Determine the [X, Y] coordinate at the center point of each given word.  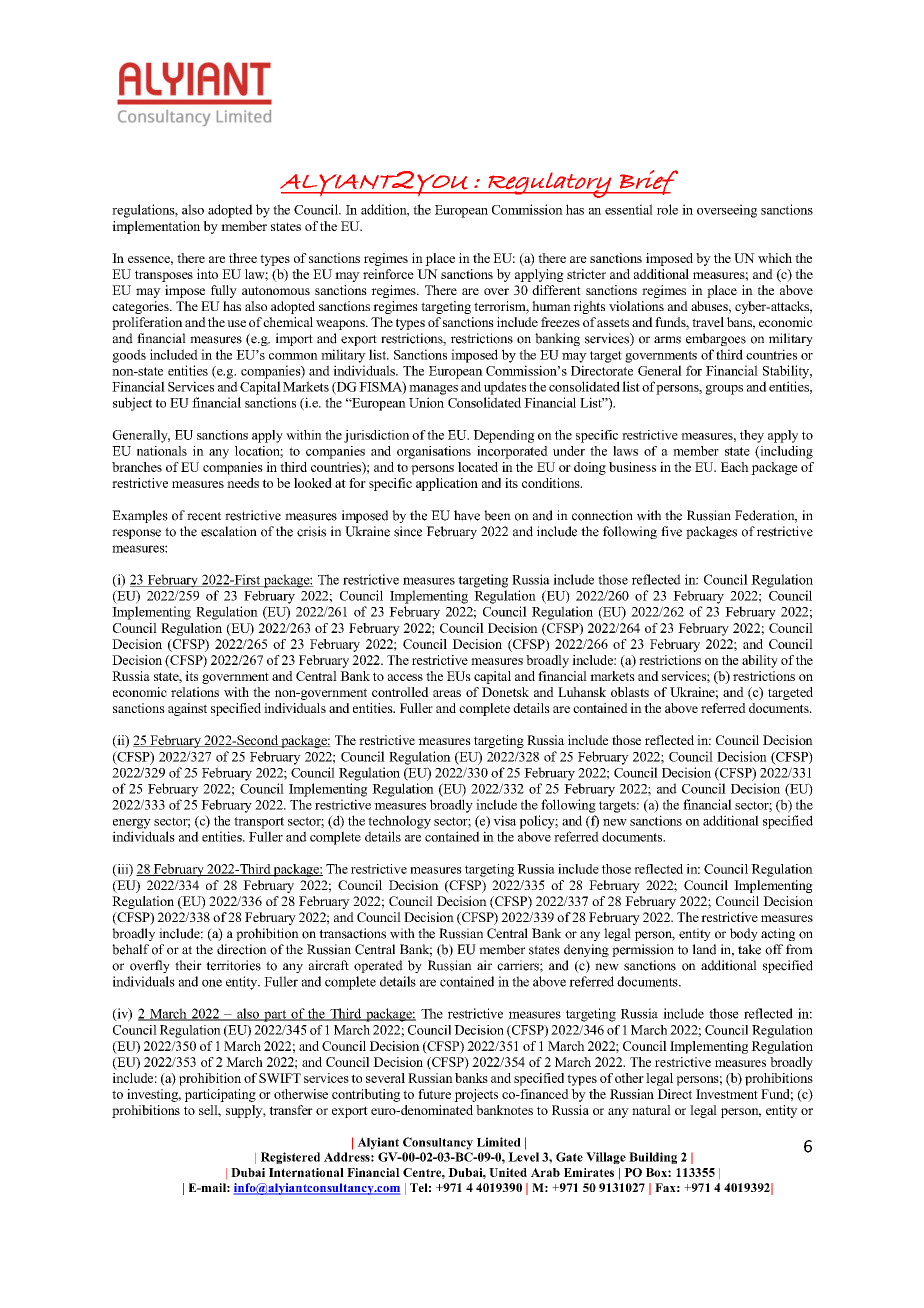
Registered [290, 1158]
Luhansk [582, 692]
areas [447, 693]
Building [653, 1158]
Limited [499, 1142]
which [775, 258]
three [243, 258]
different [556, 290]
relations [195, 692]
